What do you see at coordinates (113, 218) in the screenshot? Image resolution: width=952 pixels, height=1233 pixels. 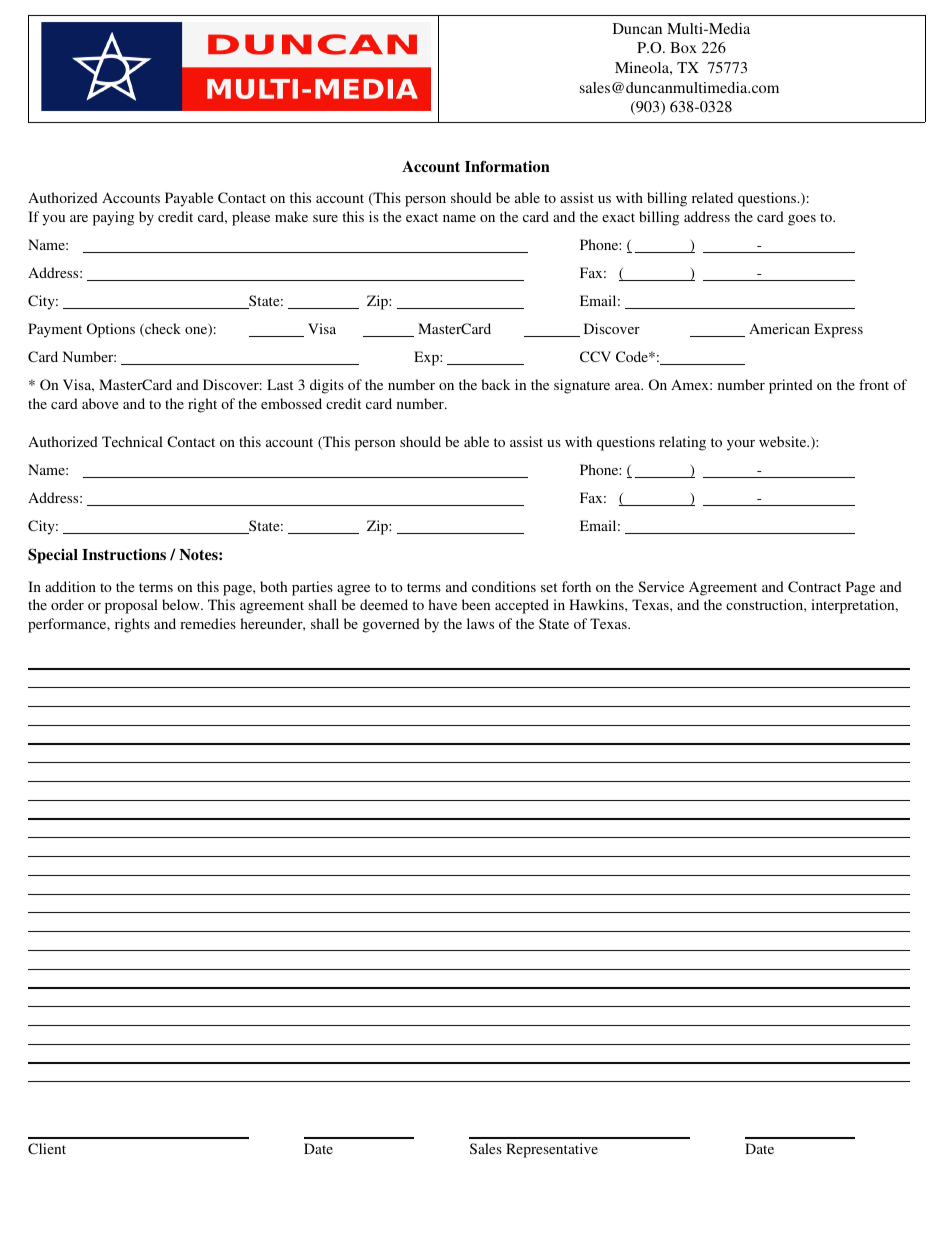 I see `paying` at bounding box center [113, 218].
